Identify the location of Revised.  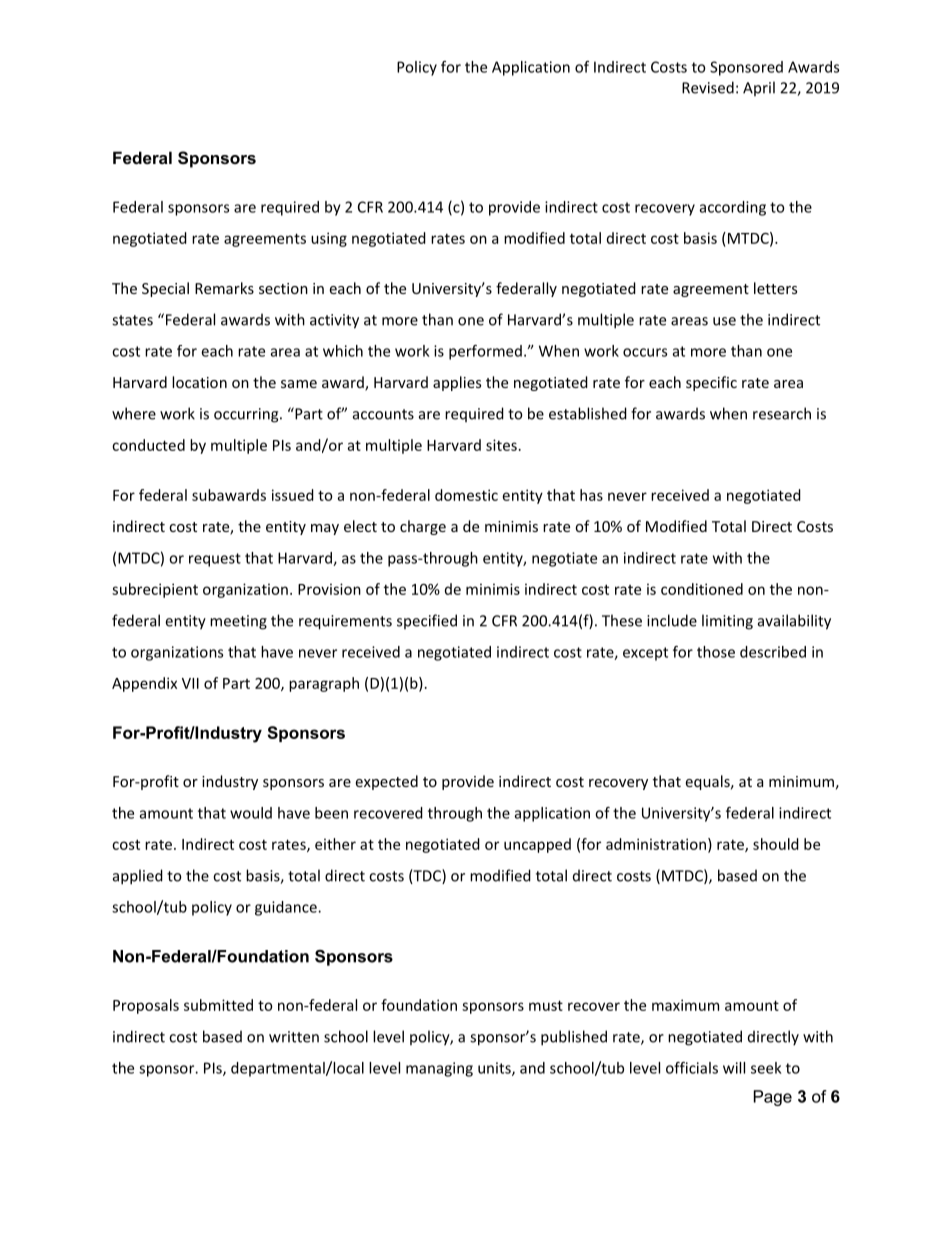
(708, 87).
